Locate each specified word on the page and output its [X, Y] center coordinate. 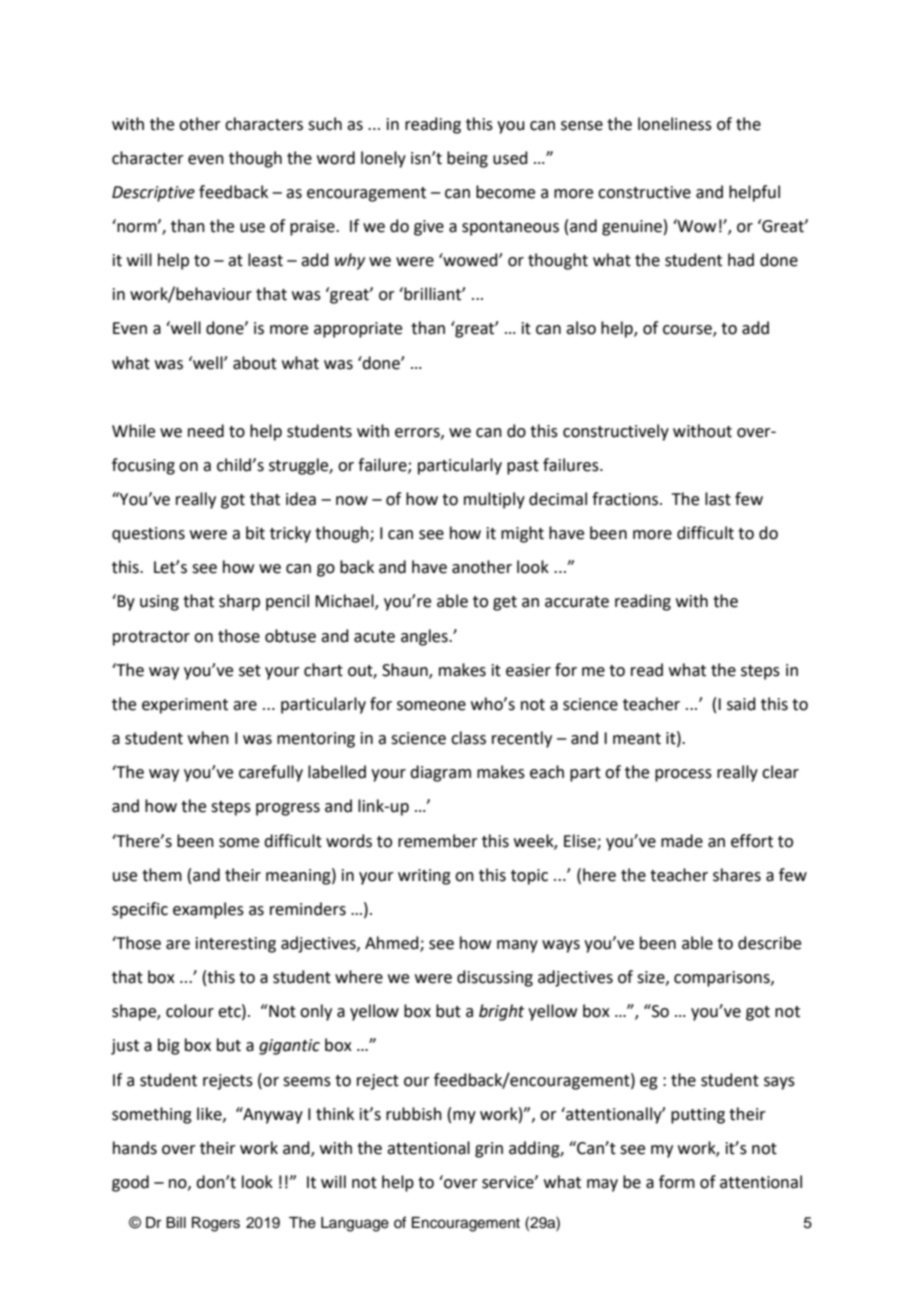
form [677, 1182]
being [467, 159]
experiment [185, 706]
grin [489, 1150]
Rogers [216, 1224]
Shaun [406, 671]
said [741, 704]
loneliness [675, 124]
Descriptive [153, 194]
